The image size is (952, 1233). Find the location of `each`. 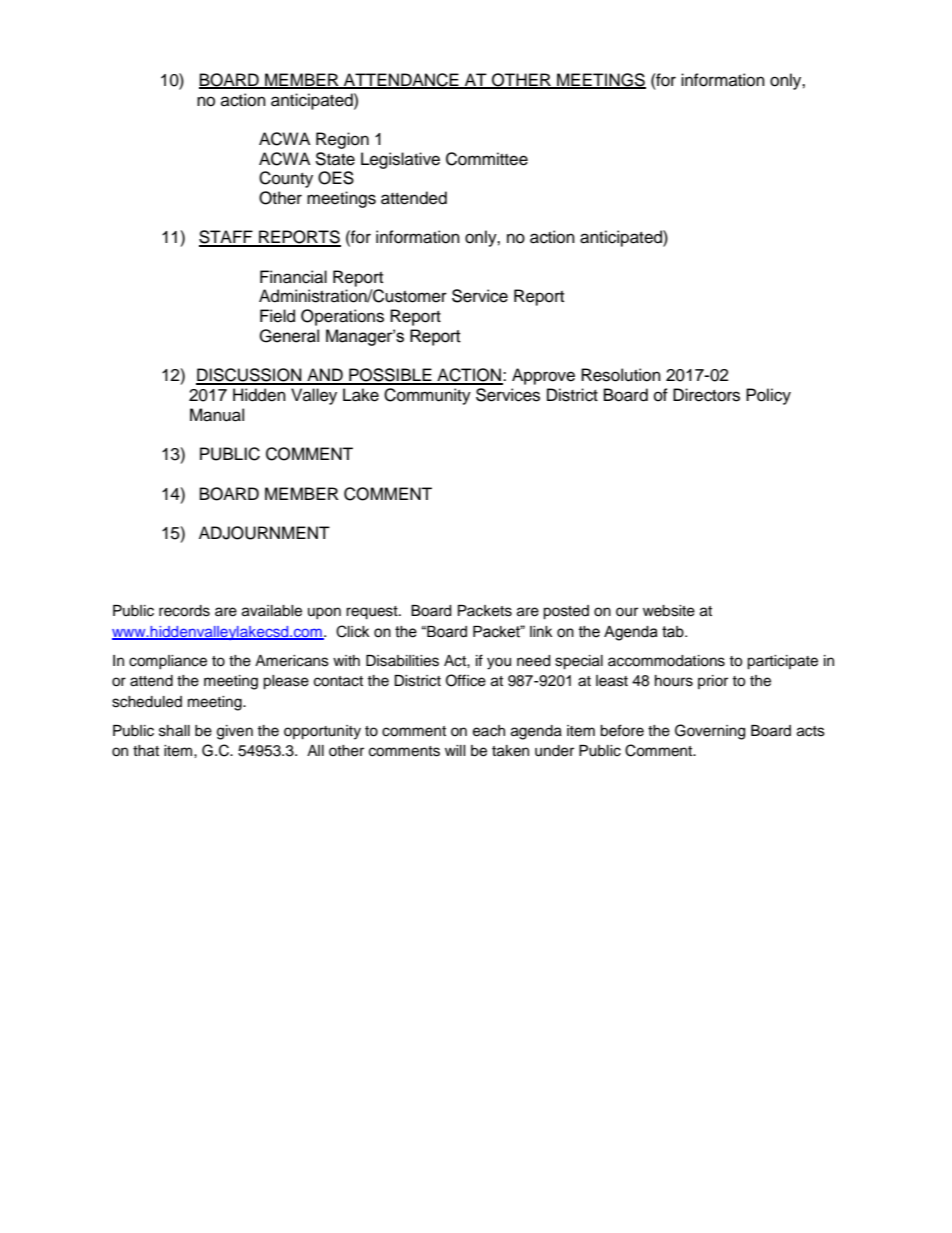

each is located at coordinates (489, 731).
